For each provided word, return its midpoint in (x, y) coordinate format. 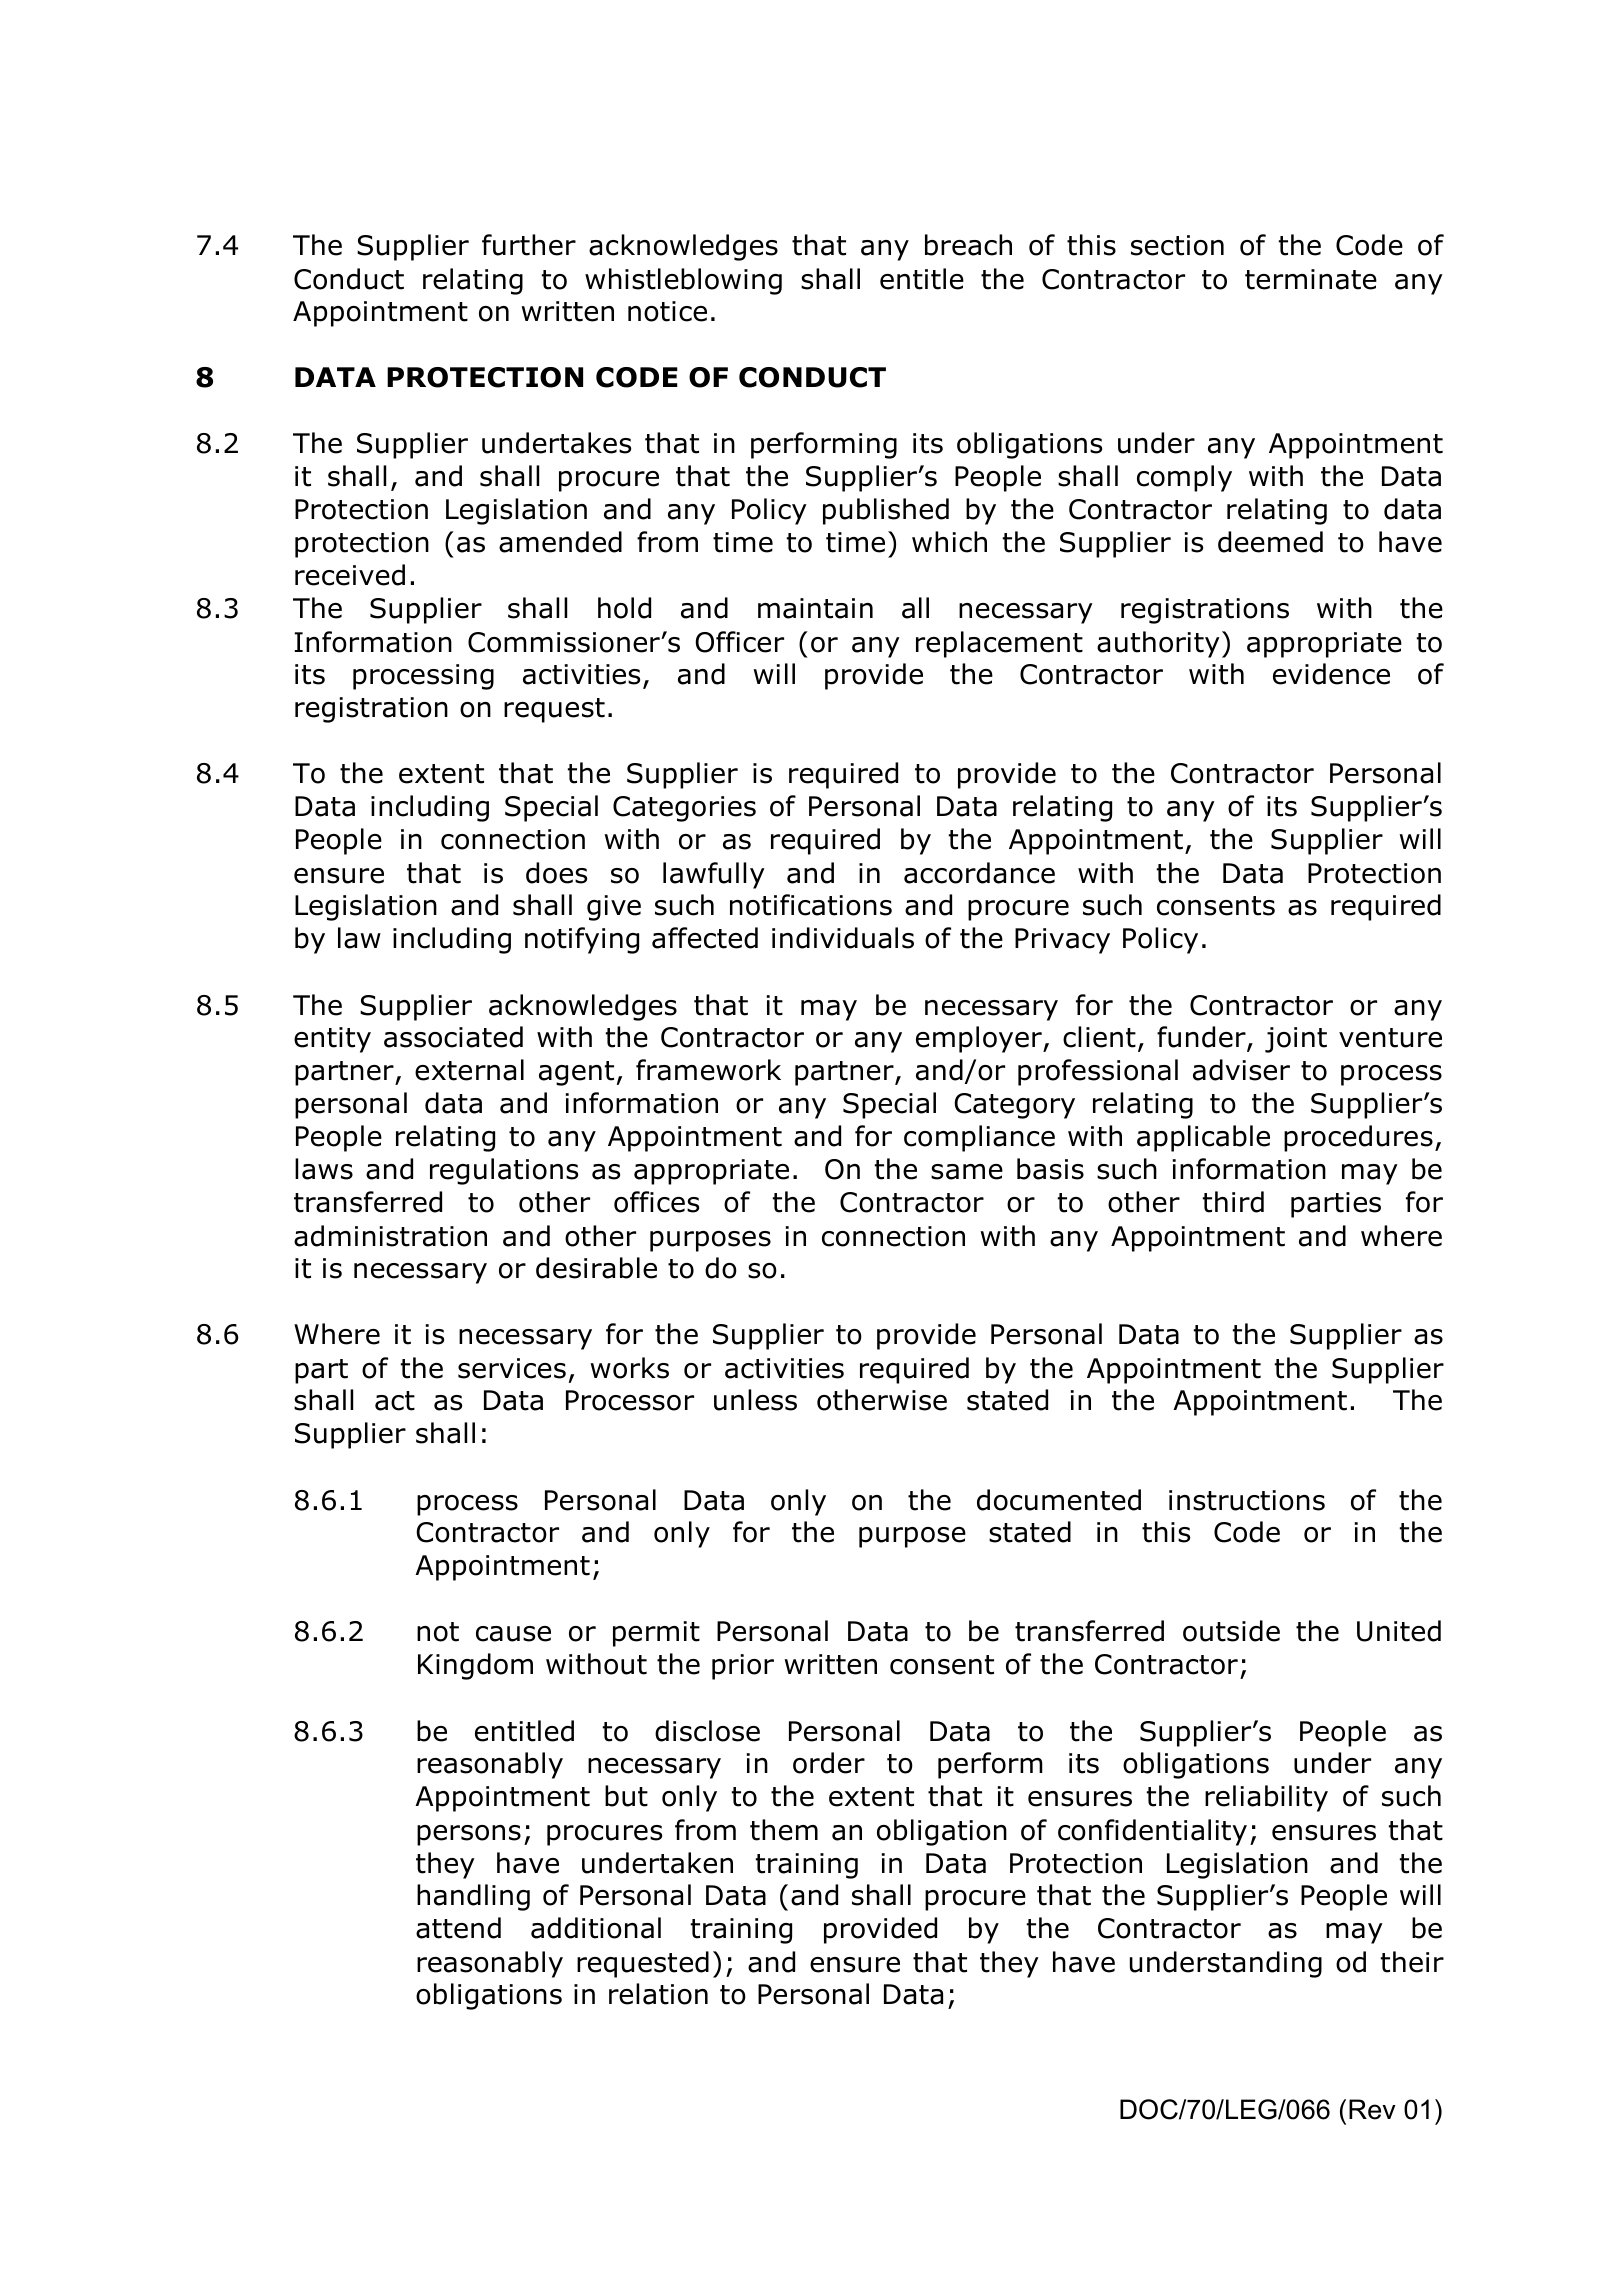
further (529, 245)
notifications (811, 905)
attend (458, 1928)
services (512, 1368)
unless (755, 1400)
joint (1296, 1040)
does (556, 873)
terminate (1311, 279)
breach (968, 245)
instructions (1247, 1500)
